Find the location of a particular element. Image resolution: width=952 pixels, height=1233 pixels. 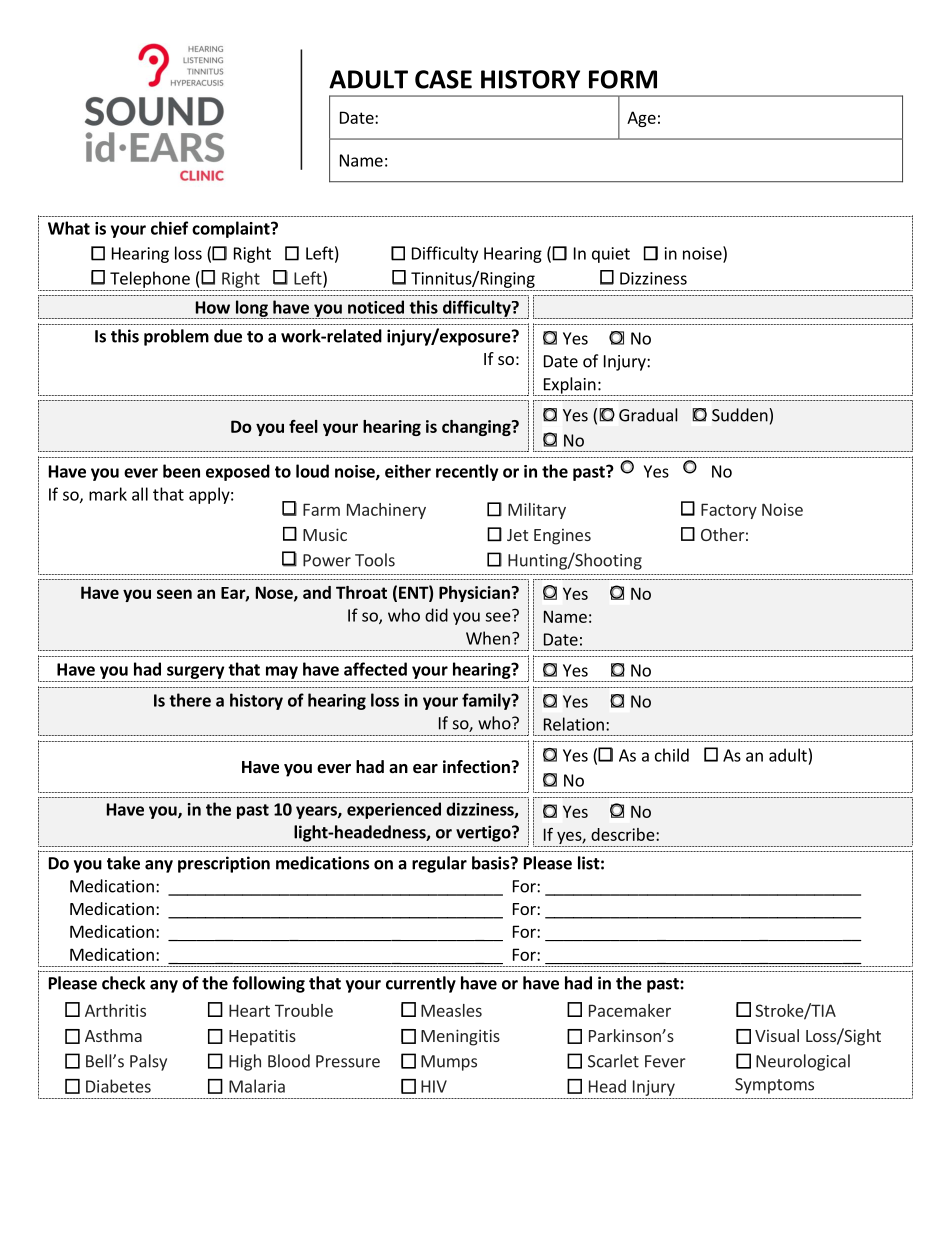

experienced is located at coordinates (394, 810).
